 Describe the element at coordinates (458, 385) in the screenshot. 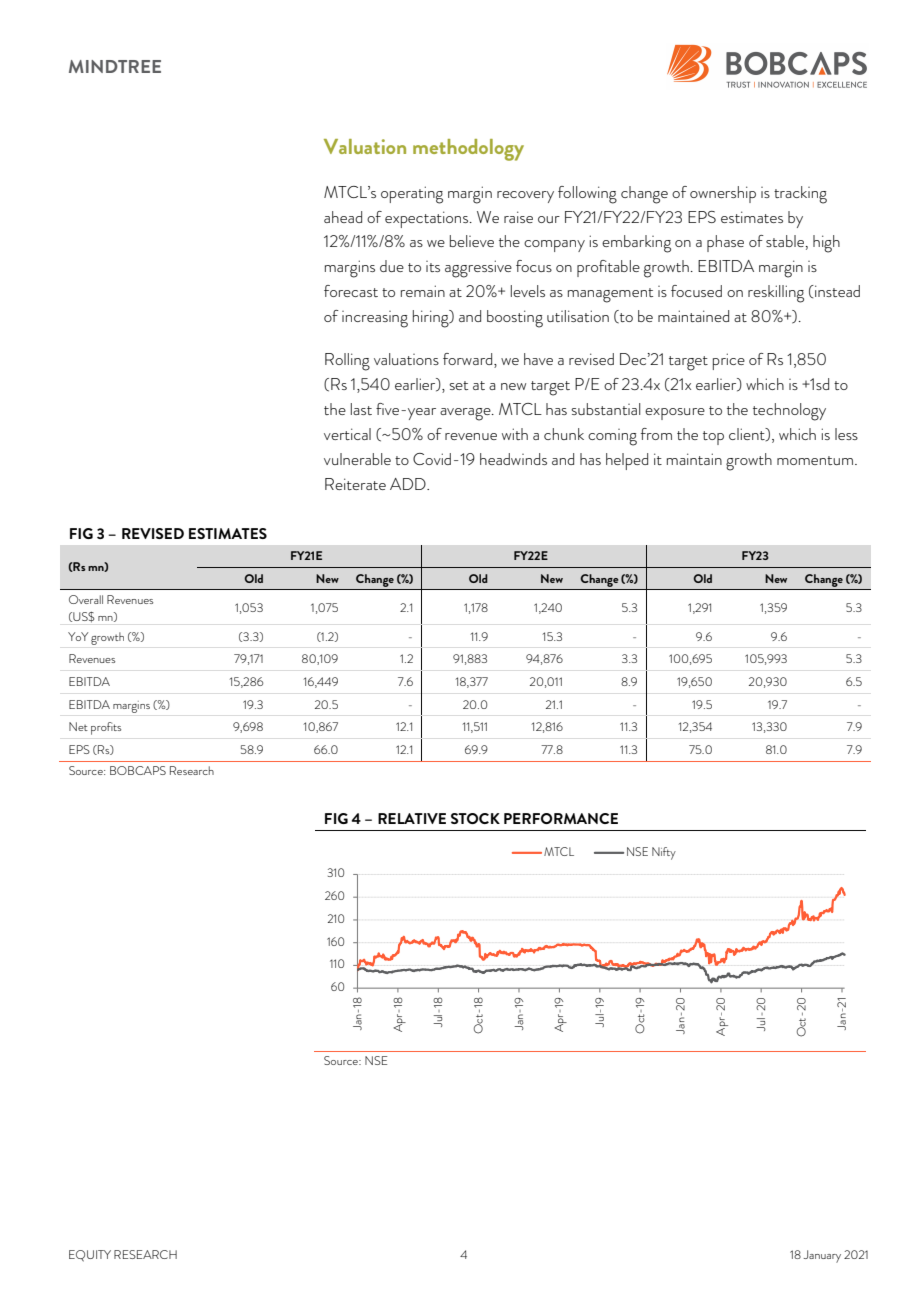

I see `set` at that location.
